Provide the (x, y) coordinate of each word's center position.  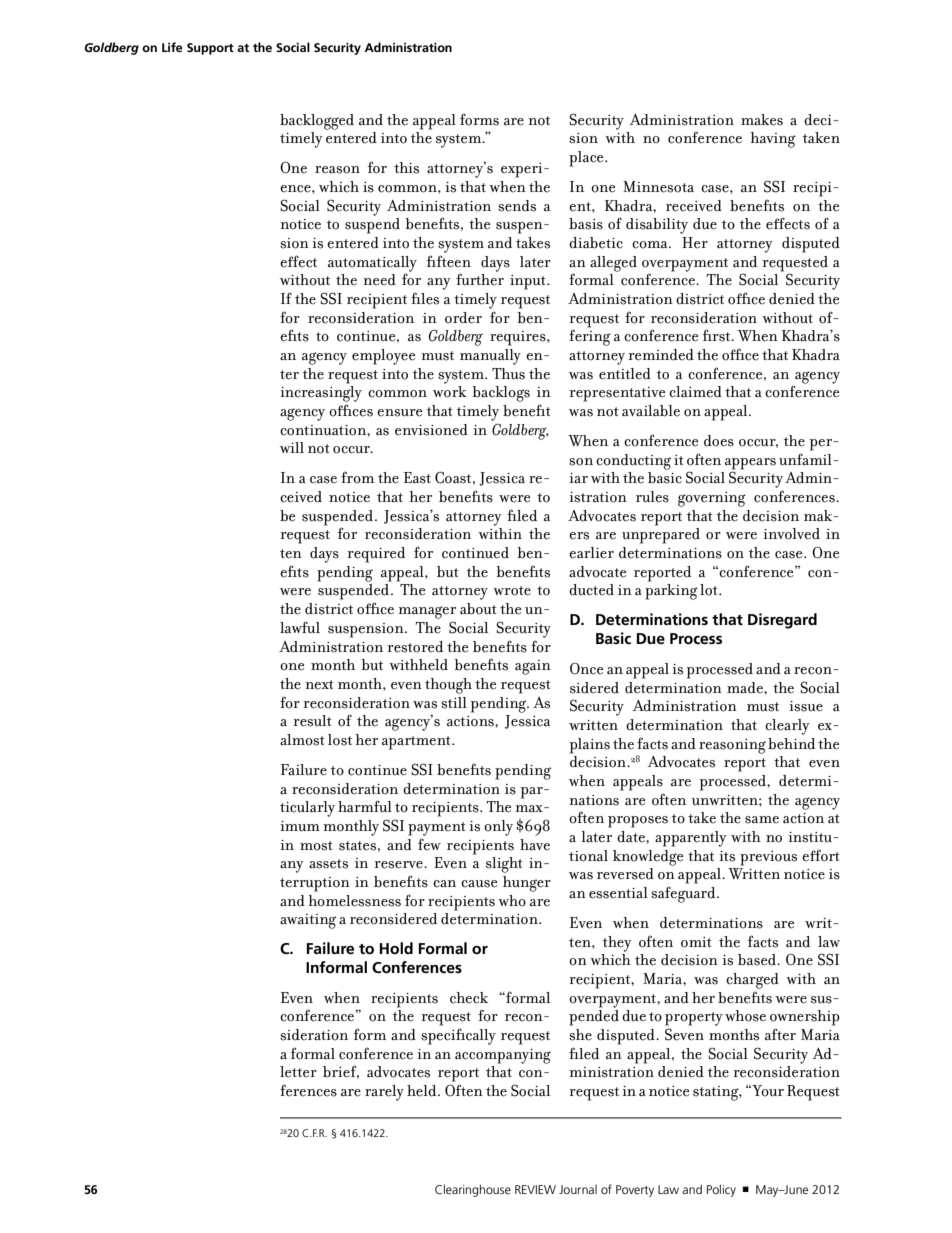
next (319, 685)
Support (210, 49)
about (478, 609)
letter (298, 1072)
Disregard (782, 621)
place (587, 159)
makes (762, 120)
